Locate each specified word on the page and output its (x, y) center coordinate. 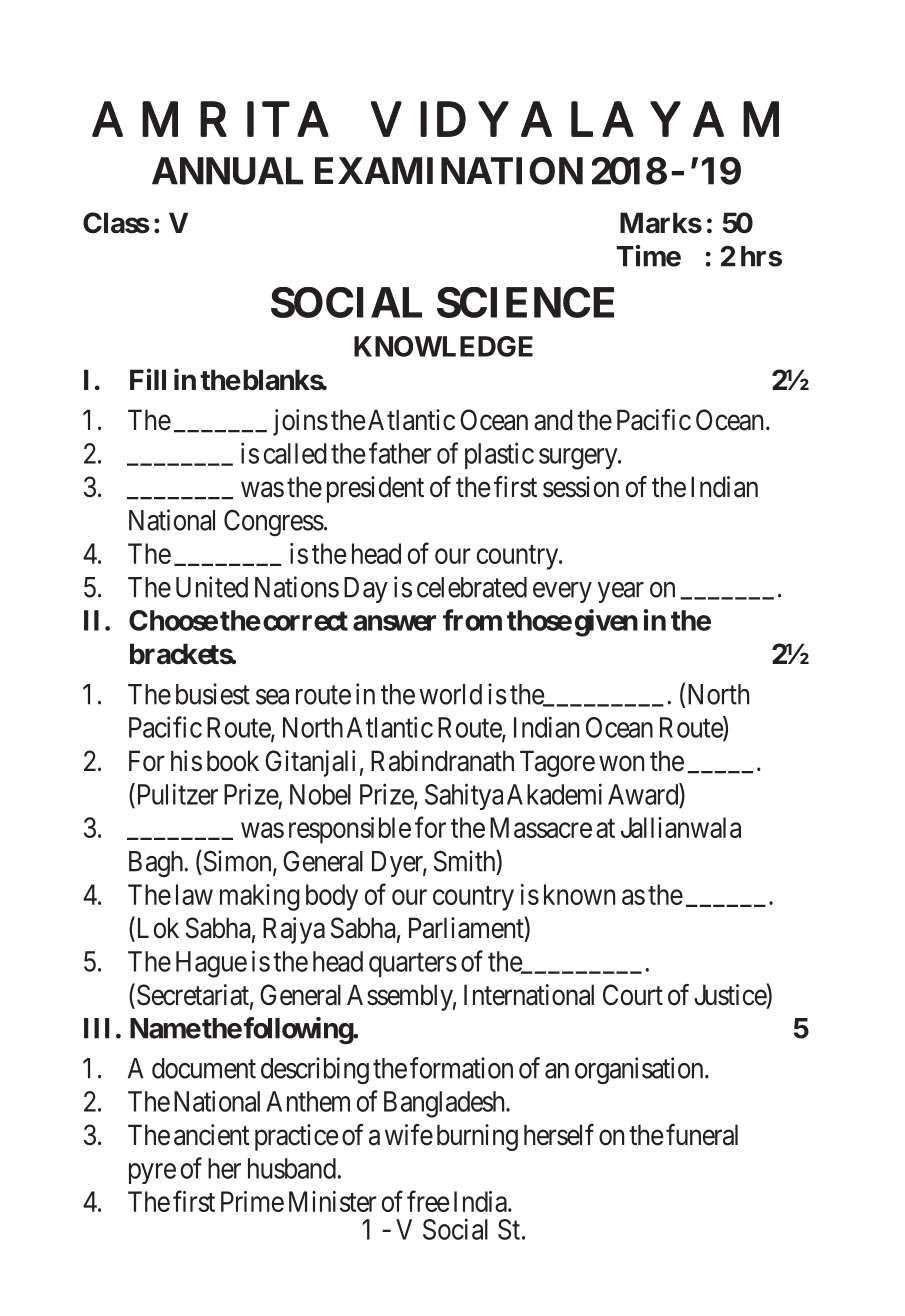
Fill (148, 379)
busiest (213, 694)
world (450, 694)
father (400, 453)
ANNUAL (227, 171)
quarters (413, 965)
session (581, 487)
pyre (152, 1173)
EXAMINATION (449, 171)
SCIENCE (525, 302)
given (606, 623)
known (579, 894)
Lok (156, 929)
